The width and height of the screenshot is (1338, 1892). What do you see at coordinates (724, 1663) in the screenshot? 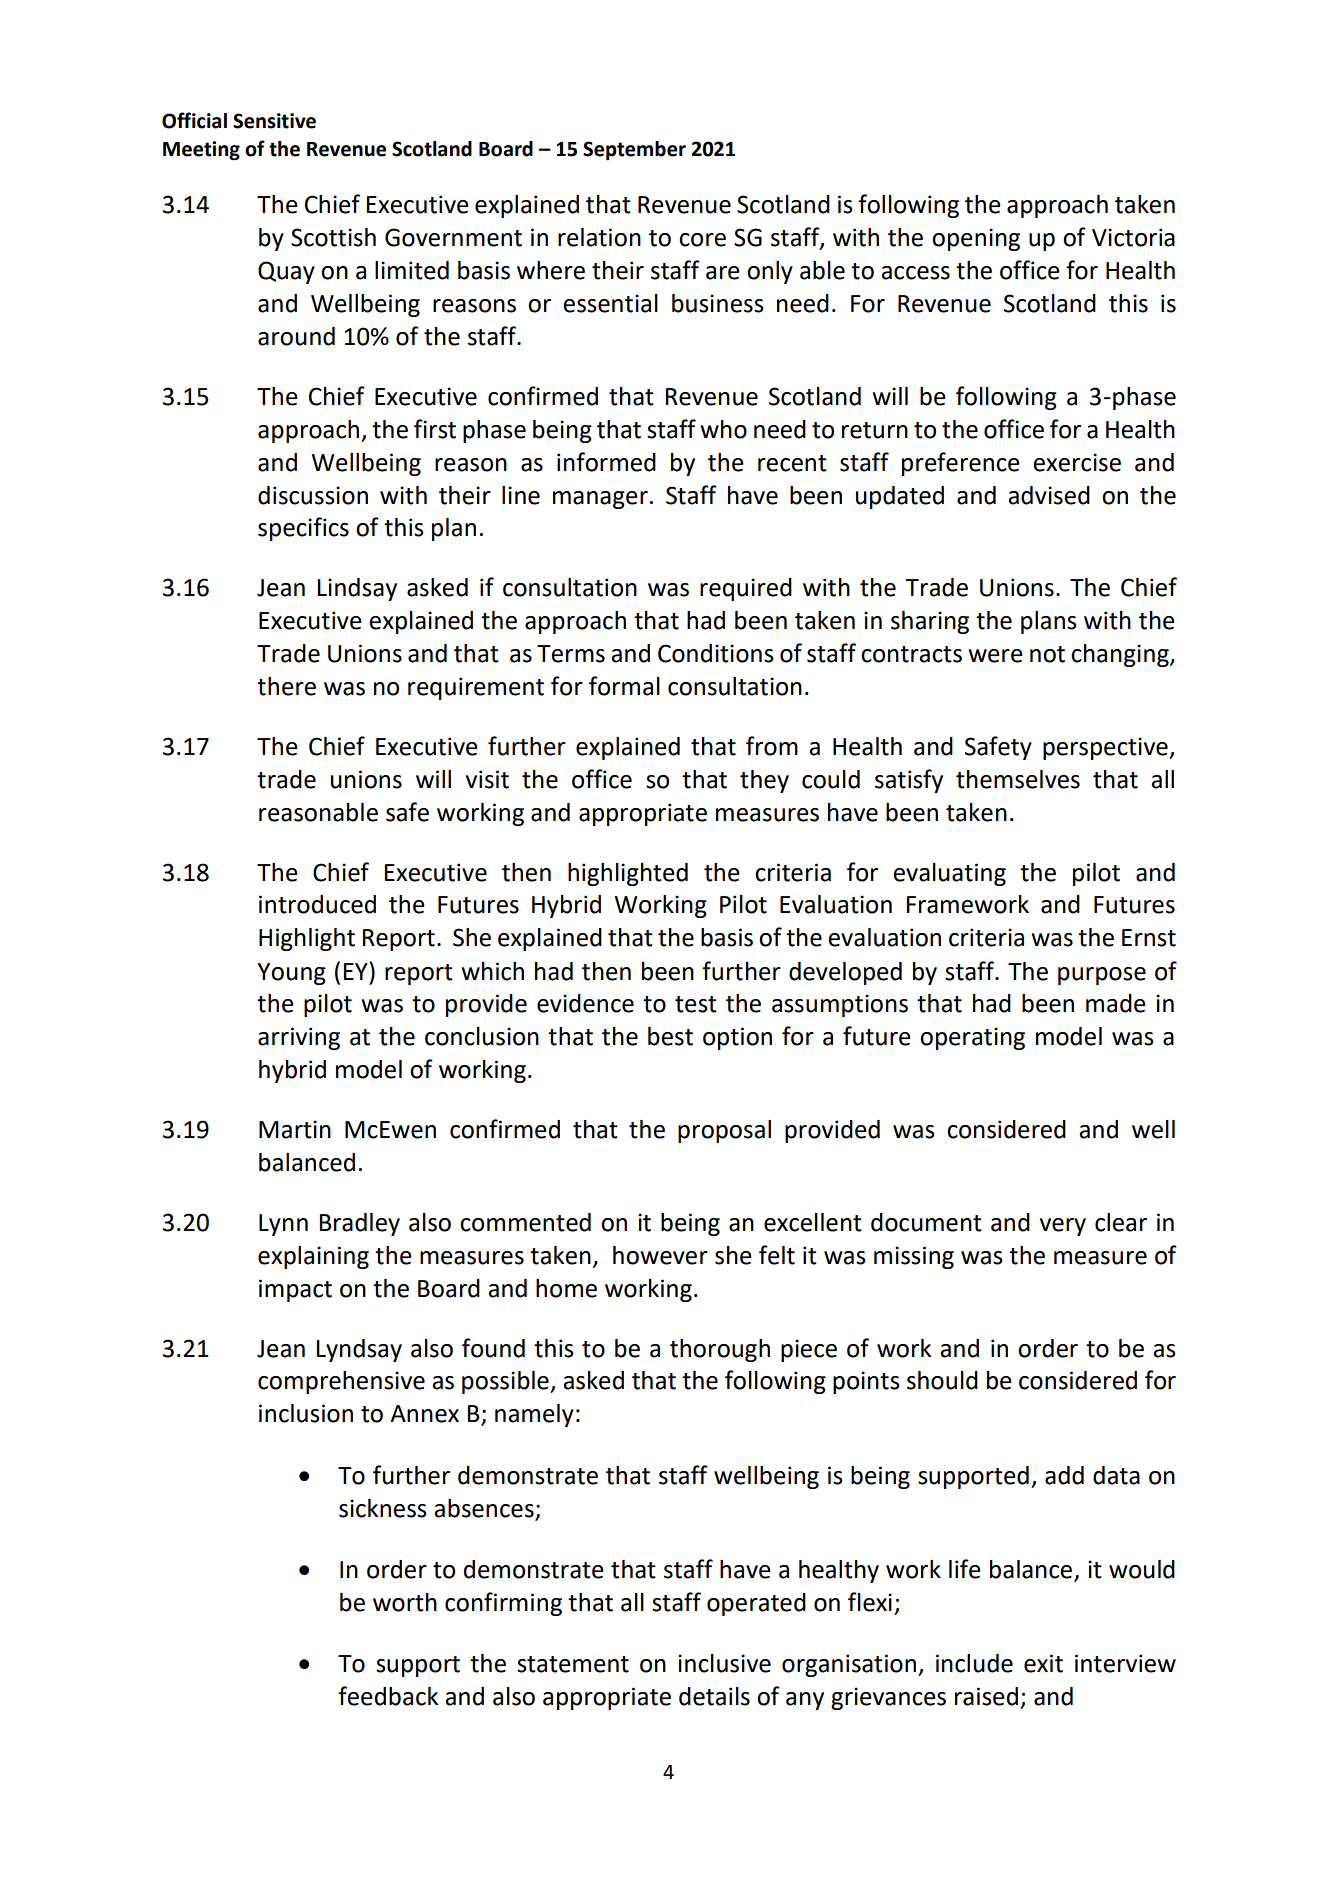
I see `inclusive` at bounding box center [724, 1663].
